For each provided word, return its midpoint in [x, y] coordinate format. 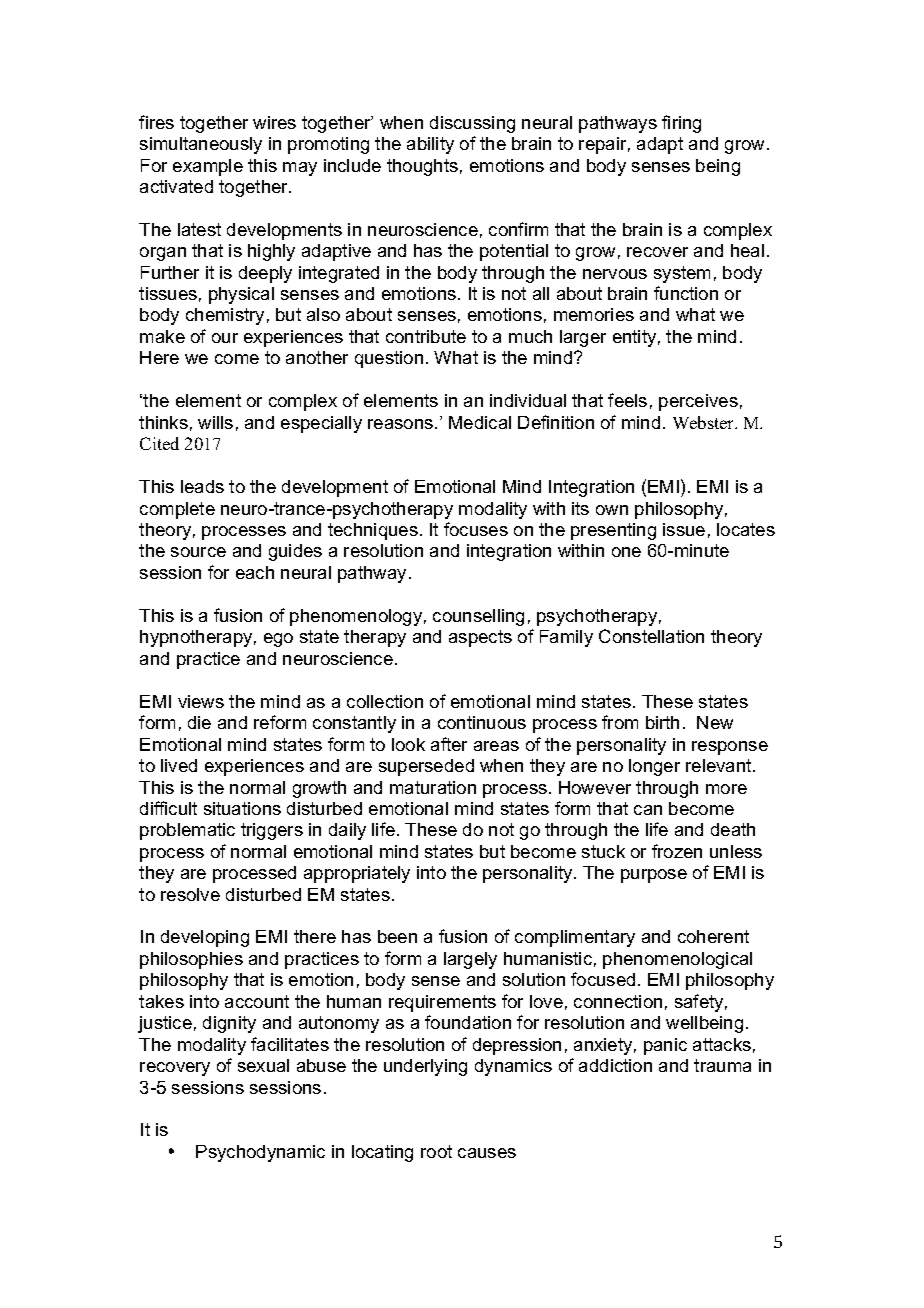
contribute [426, 336]
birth [662, 722]
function [686, 293]
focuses [476, 529]
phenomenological [677, 960]
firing [681, 124]
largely [470, 960]
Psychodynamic [260, 1153]
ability [430, 145]
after [449, 744]
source [198, 552]
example [208, 167]
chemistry [225, 316]
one [626, 552]
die [199, 722]
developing [205, 938]
